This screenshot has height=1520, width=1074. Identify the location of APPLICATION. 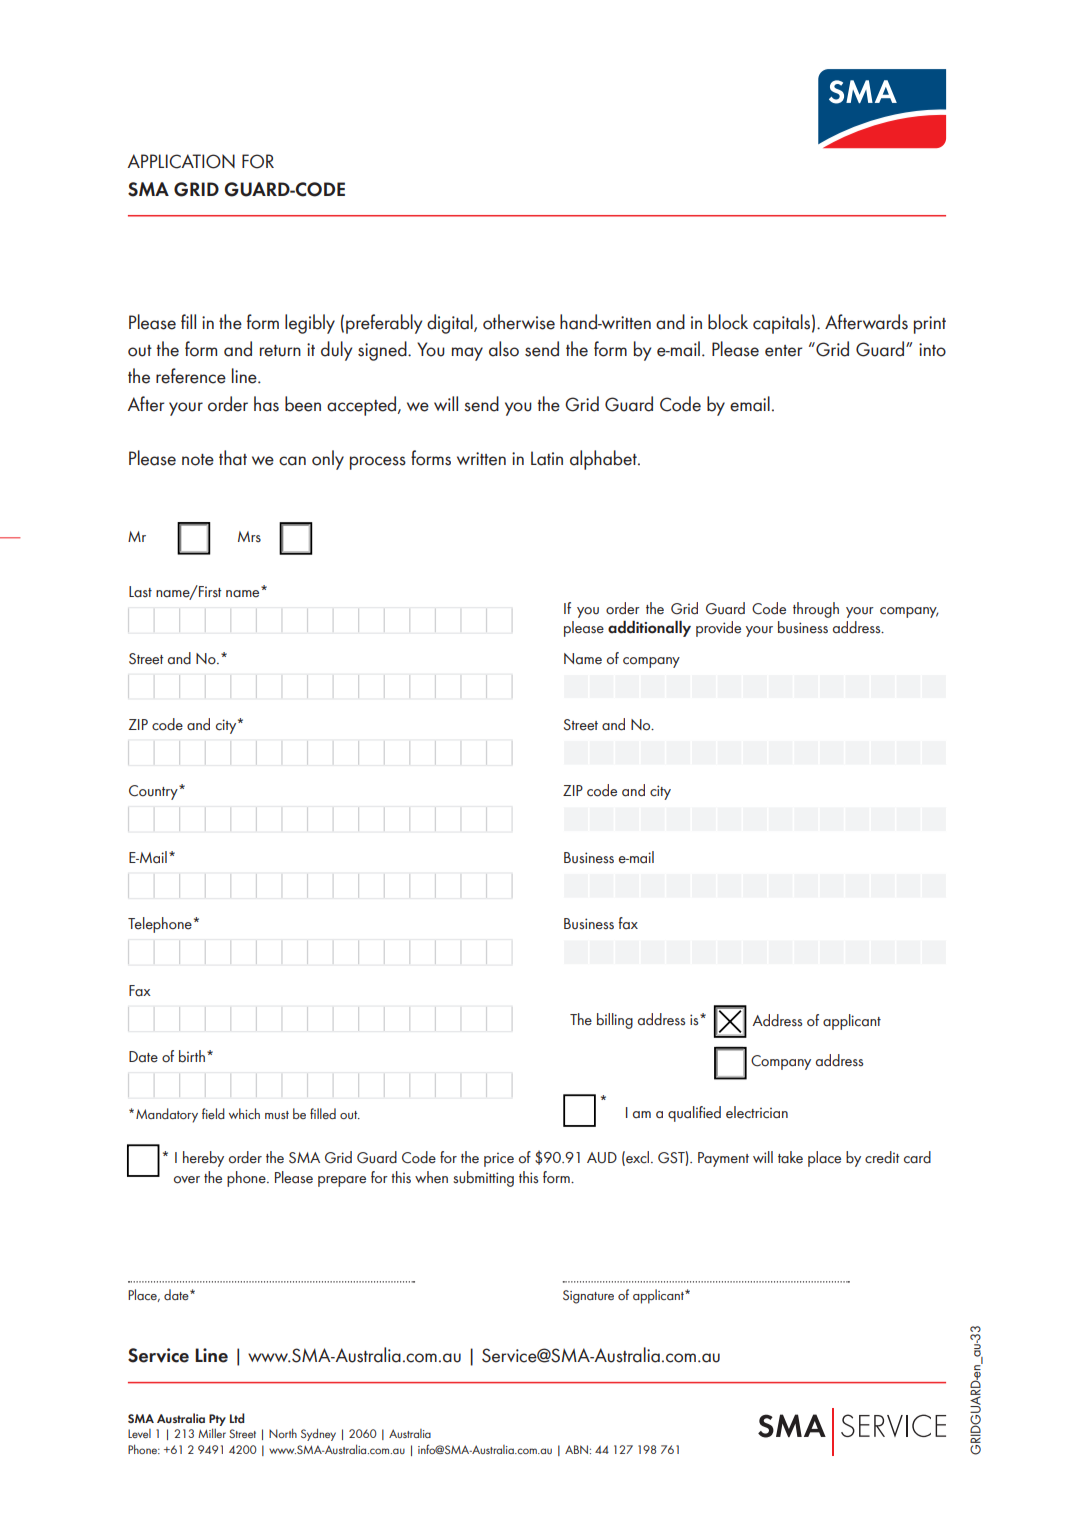
(181, 161).
